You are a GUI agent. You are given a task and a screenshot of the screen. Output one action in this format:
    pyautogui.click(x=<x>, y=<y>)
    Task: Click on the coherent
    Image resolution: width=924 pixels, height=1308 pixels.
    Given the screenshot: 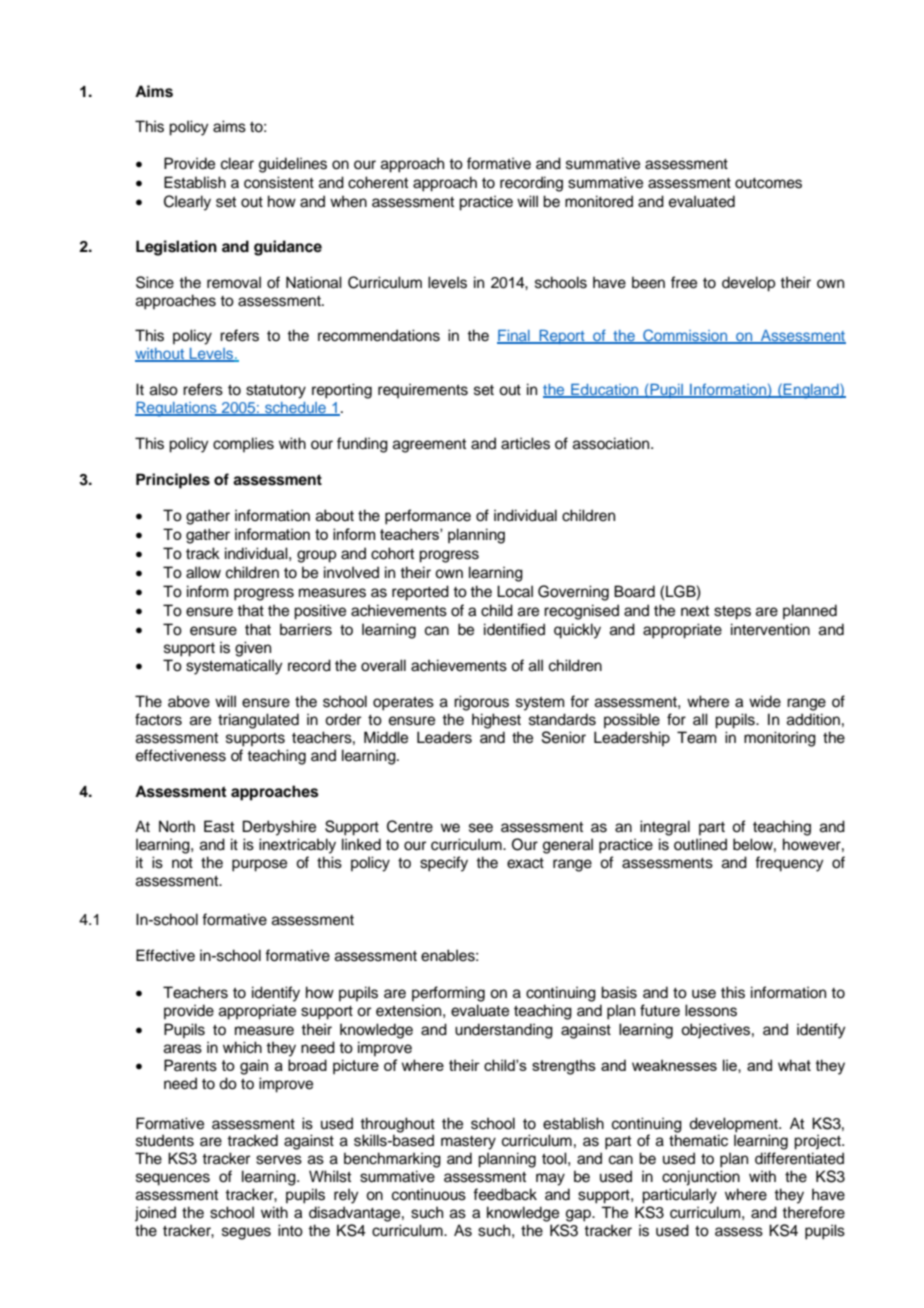 What is the action you would take?
    pyautogui.click(x=378, y=182)
